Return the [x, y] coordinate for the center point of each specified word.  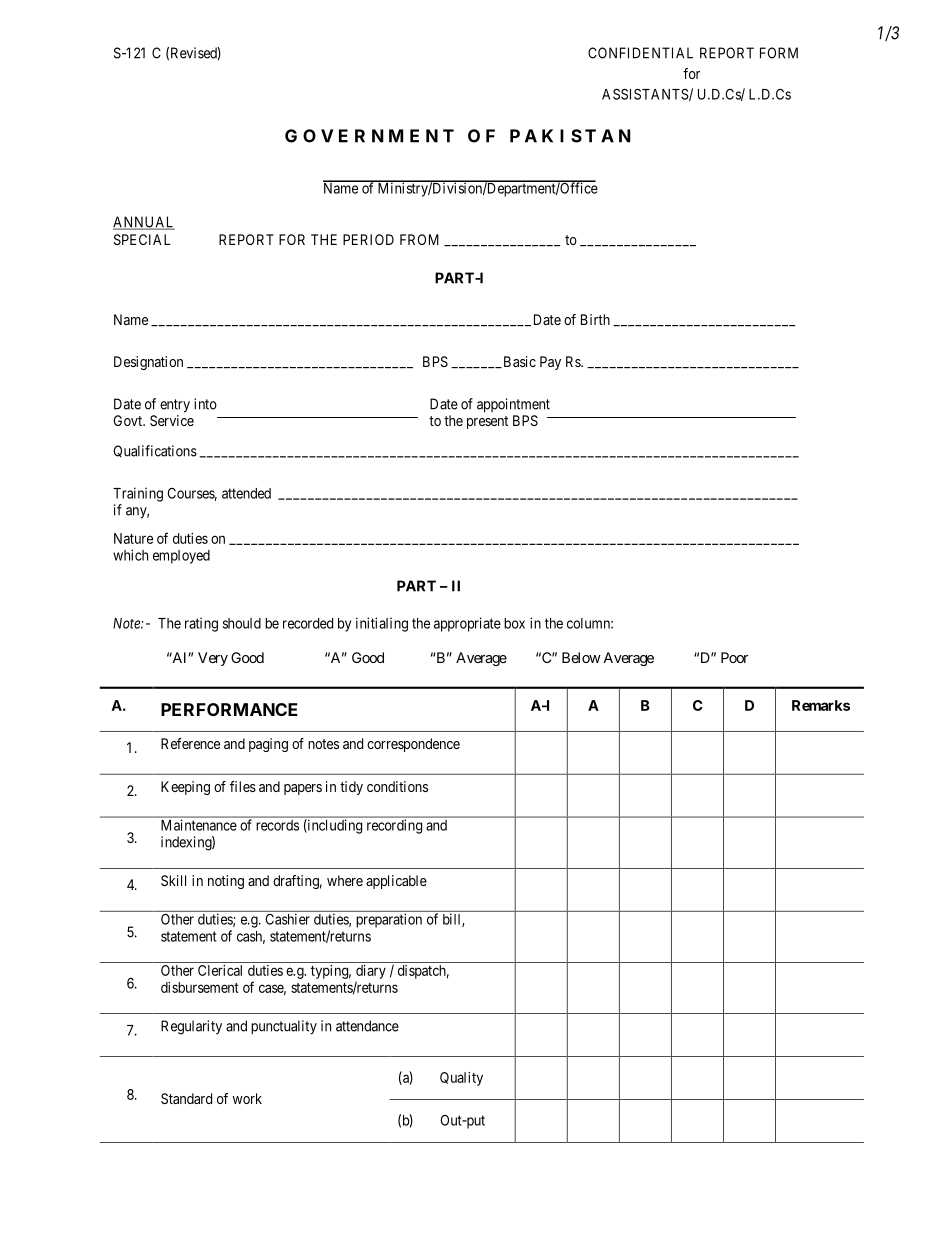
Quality [461, 1079]
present [487, 422]
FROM [419, 239]
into [205, 404]
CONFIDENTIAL [640, 53]
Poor [734, 657]
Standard [186, 1098]
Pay [550, 363]
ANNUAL [144, 223]
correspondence [413, 745]
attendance [367, 1026]
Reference [190, 743]
